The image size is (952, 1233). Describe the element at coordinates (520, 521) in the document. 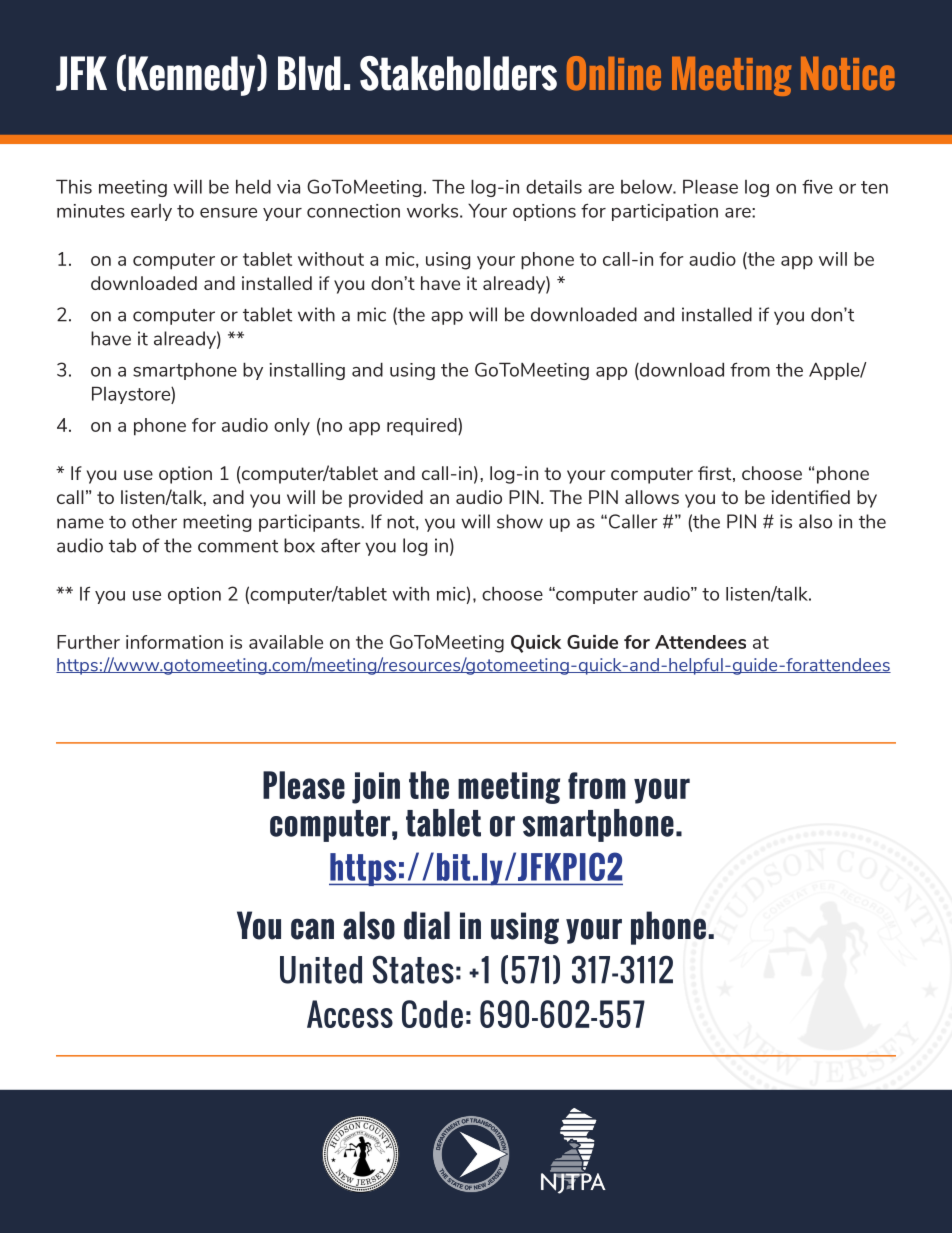

I see `show` at that location.
